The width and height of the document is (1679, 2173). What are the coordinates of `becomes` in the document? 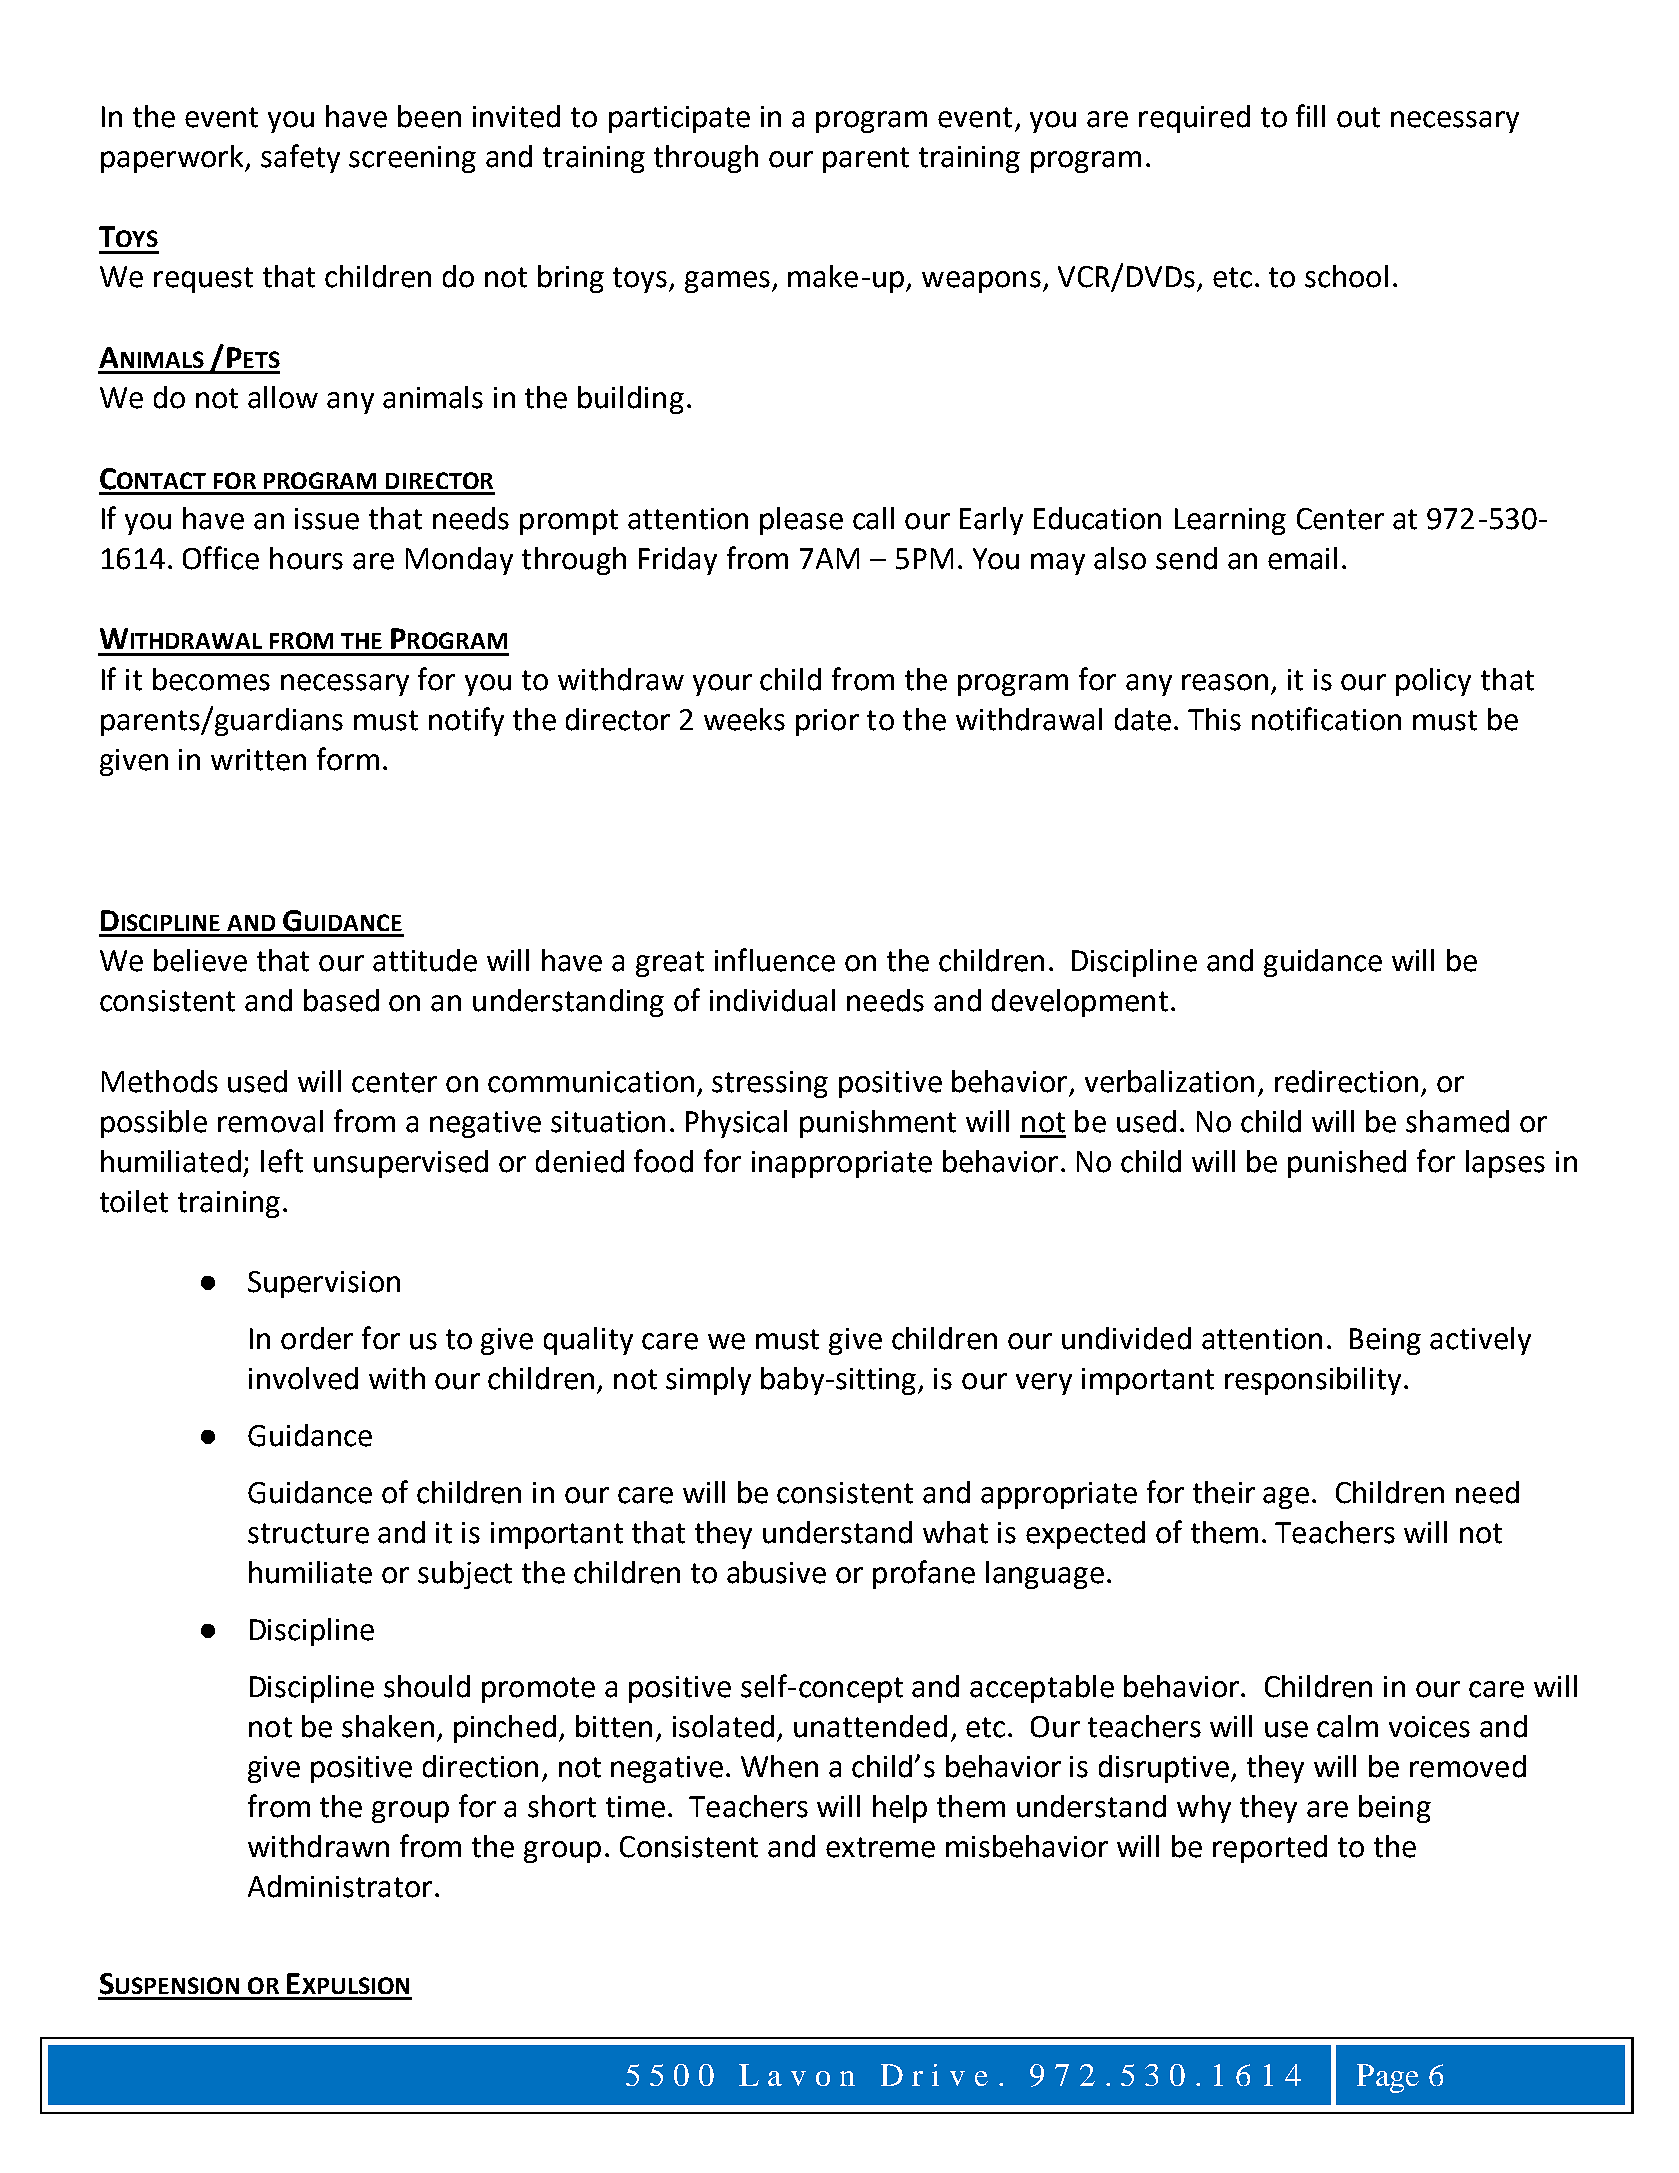 It's located at (211, 679).
